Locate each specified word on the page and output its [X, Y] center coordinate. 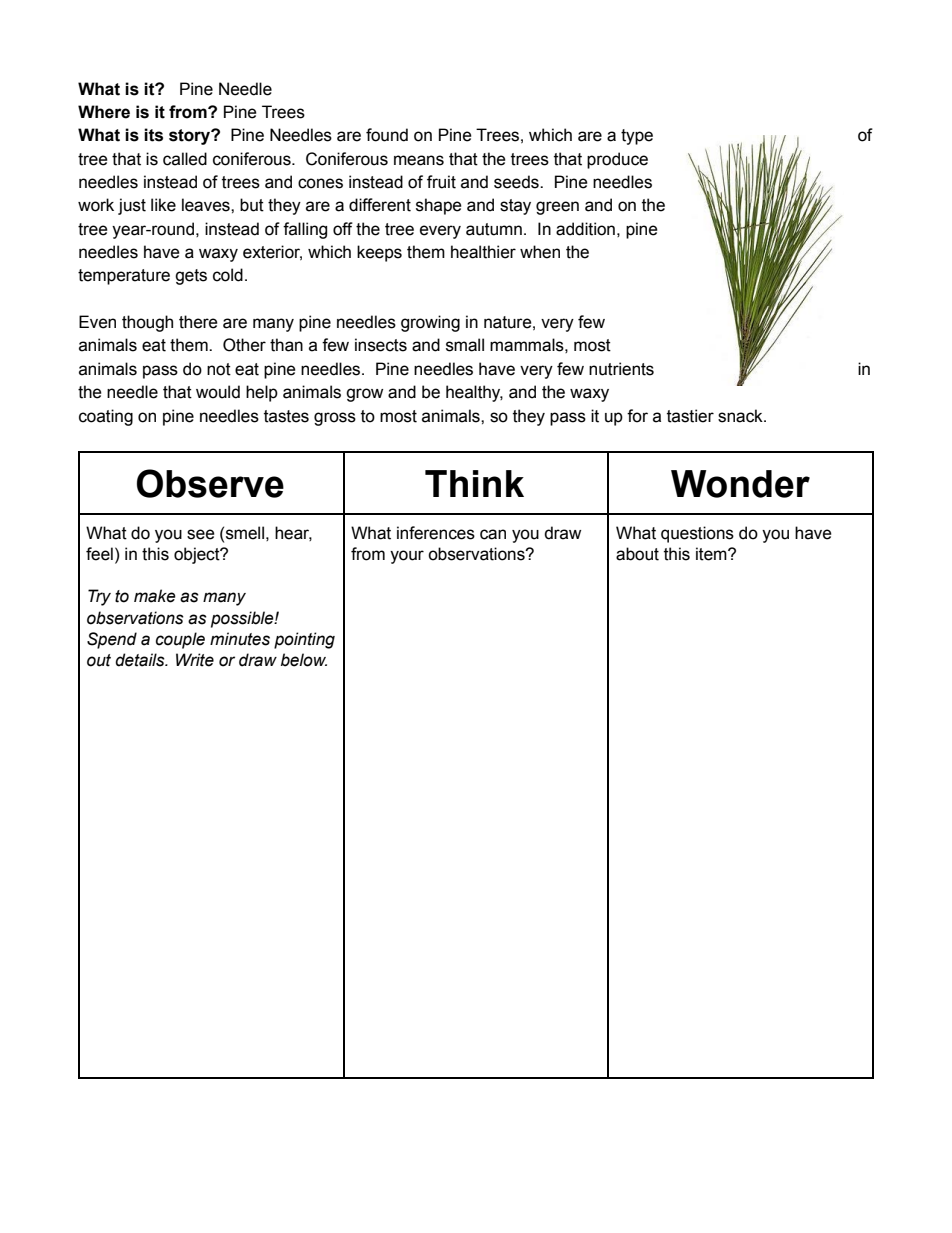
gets [191, 277]
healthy [474, 393]
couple [180, 640]
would [218, 392]
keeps [379, 253]
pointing [304, 640]
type [637, 137]
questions [697, 534]
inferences [436, 533]
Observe [210, 483]
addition [585, 229]
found [387, 135]
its [153, 135]
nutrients [621, 369]
